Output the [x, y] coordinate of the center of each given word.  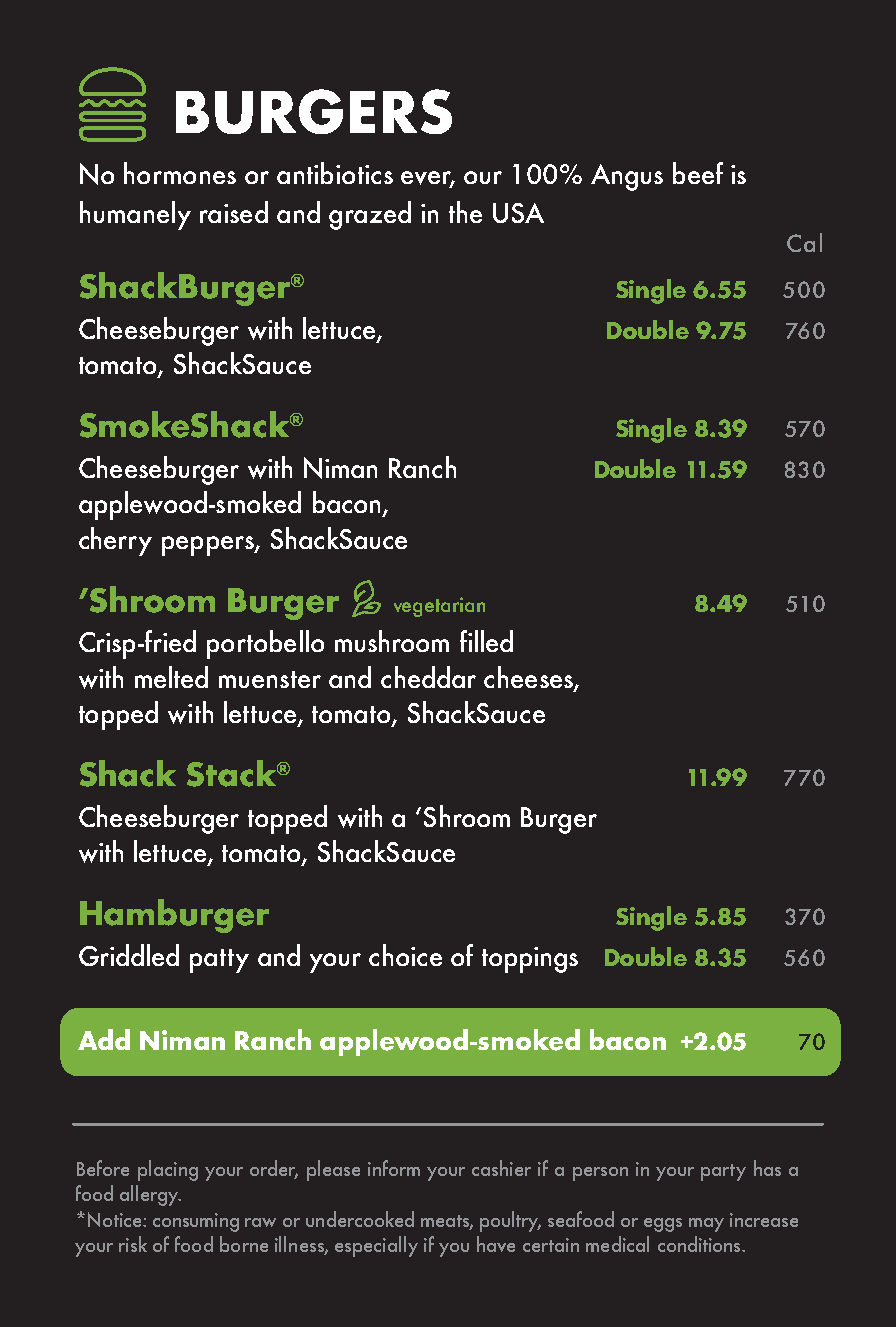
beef [698, 173]
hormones [180, 173]
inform [394, 1168]
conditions [700, 1244]
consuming [196, 1222]
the [465, 212]
